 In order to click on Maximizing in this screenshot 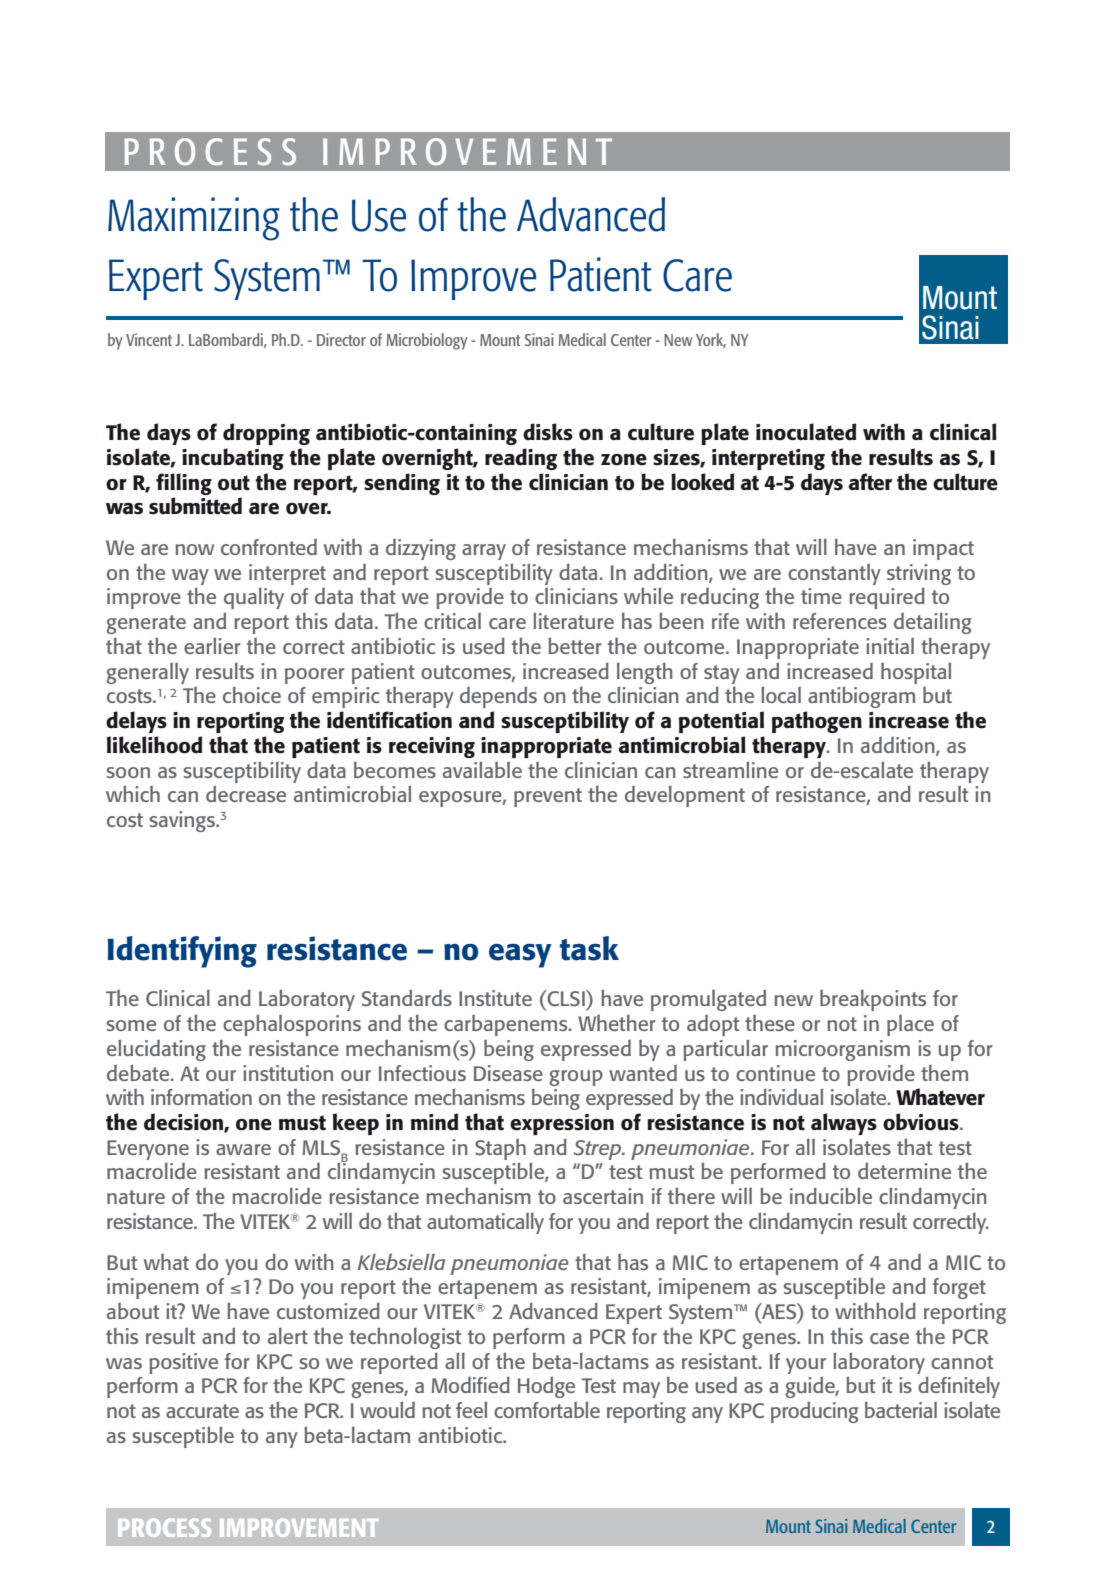, I will do `click(194, 219)`.
